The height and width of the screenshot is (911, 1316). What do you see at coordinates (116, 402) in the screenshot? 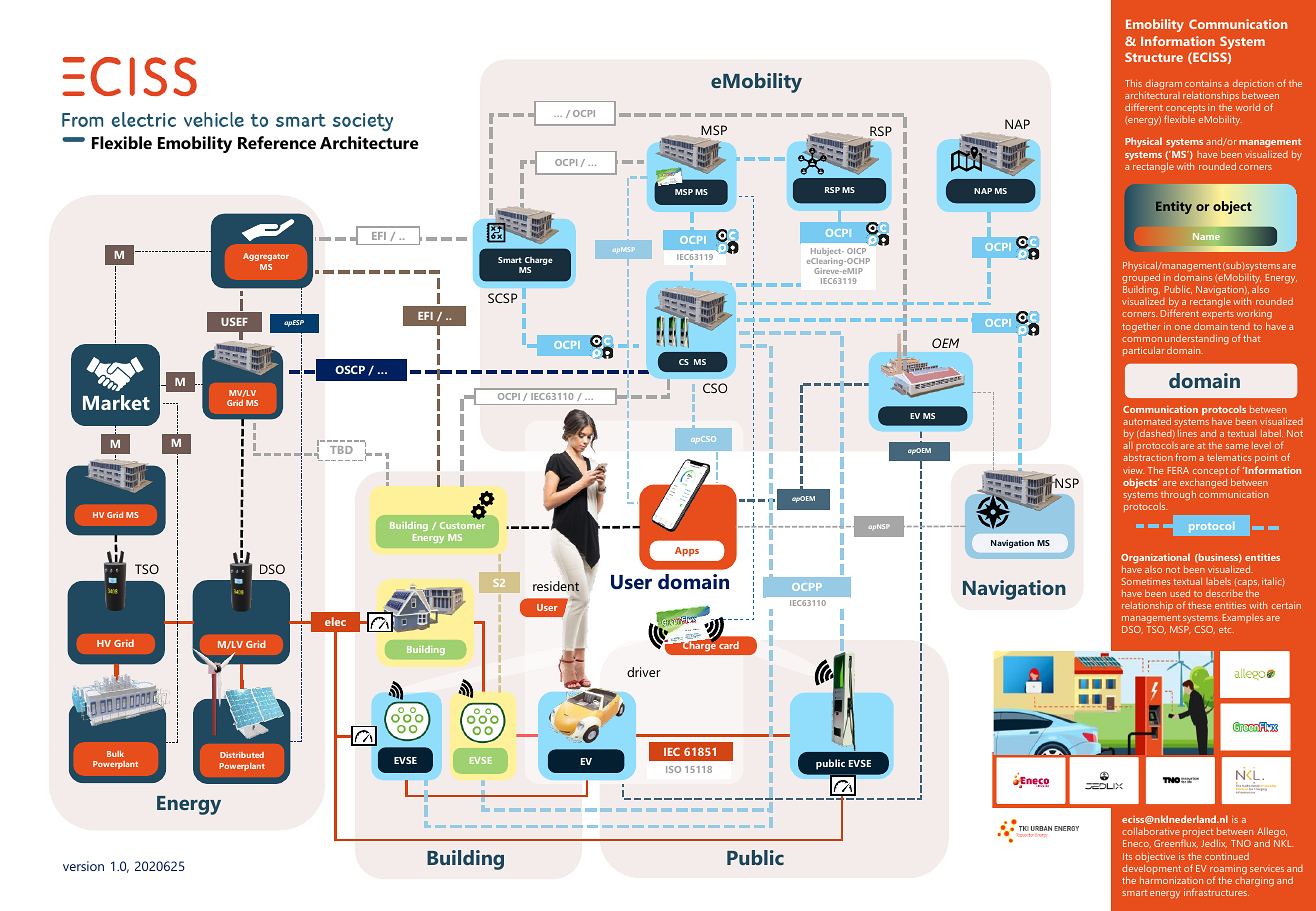
I see `Market` at bounding box center [116, 402].
